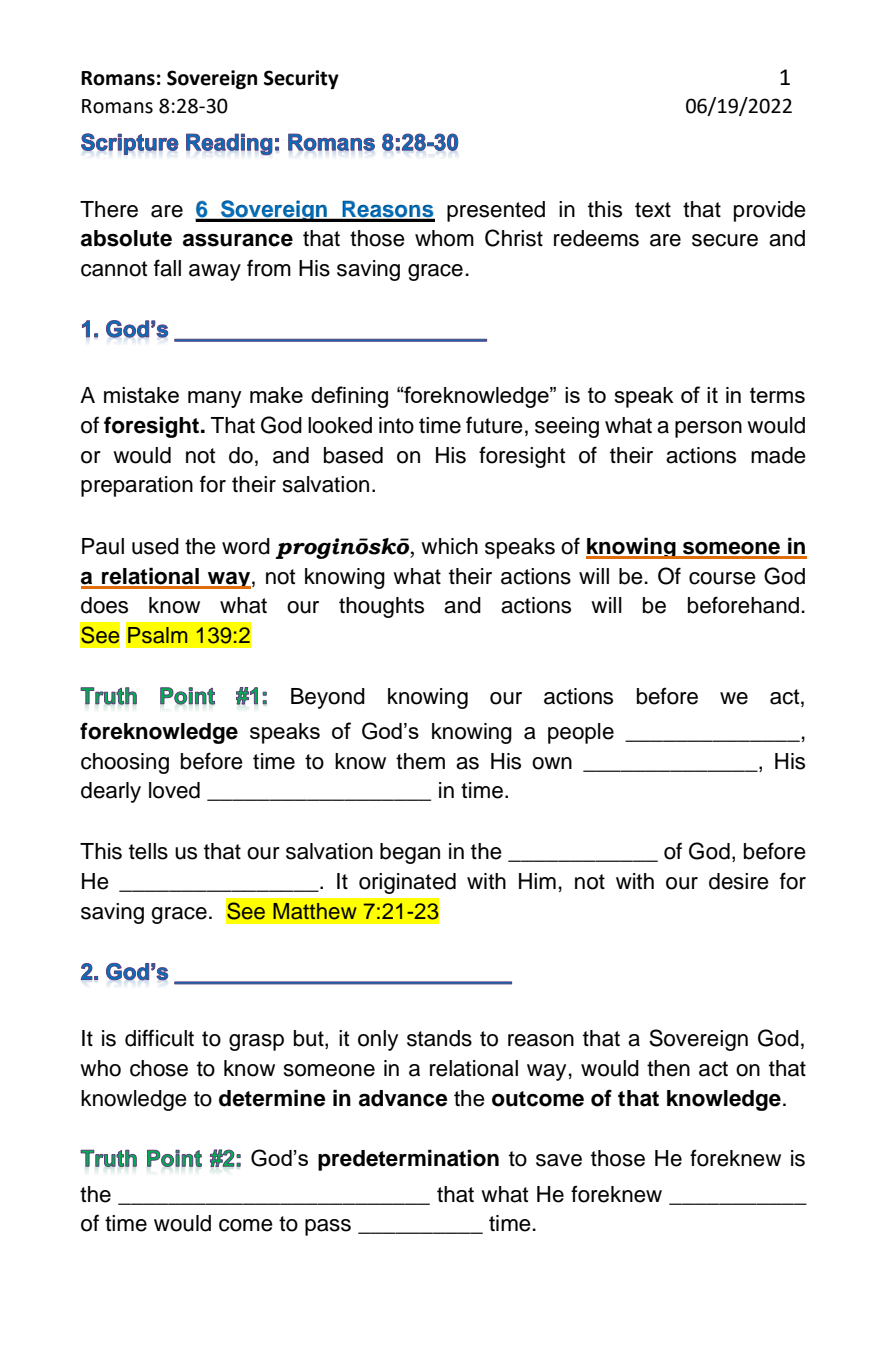 The height and width of the page is (1372, 887). Describe the element at coordinates (381, 607) in the page. I see `thoughts` at that location.
